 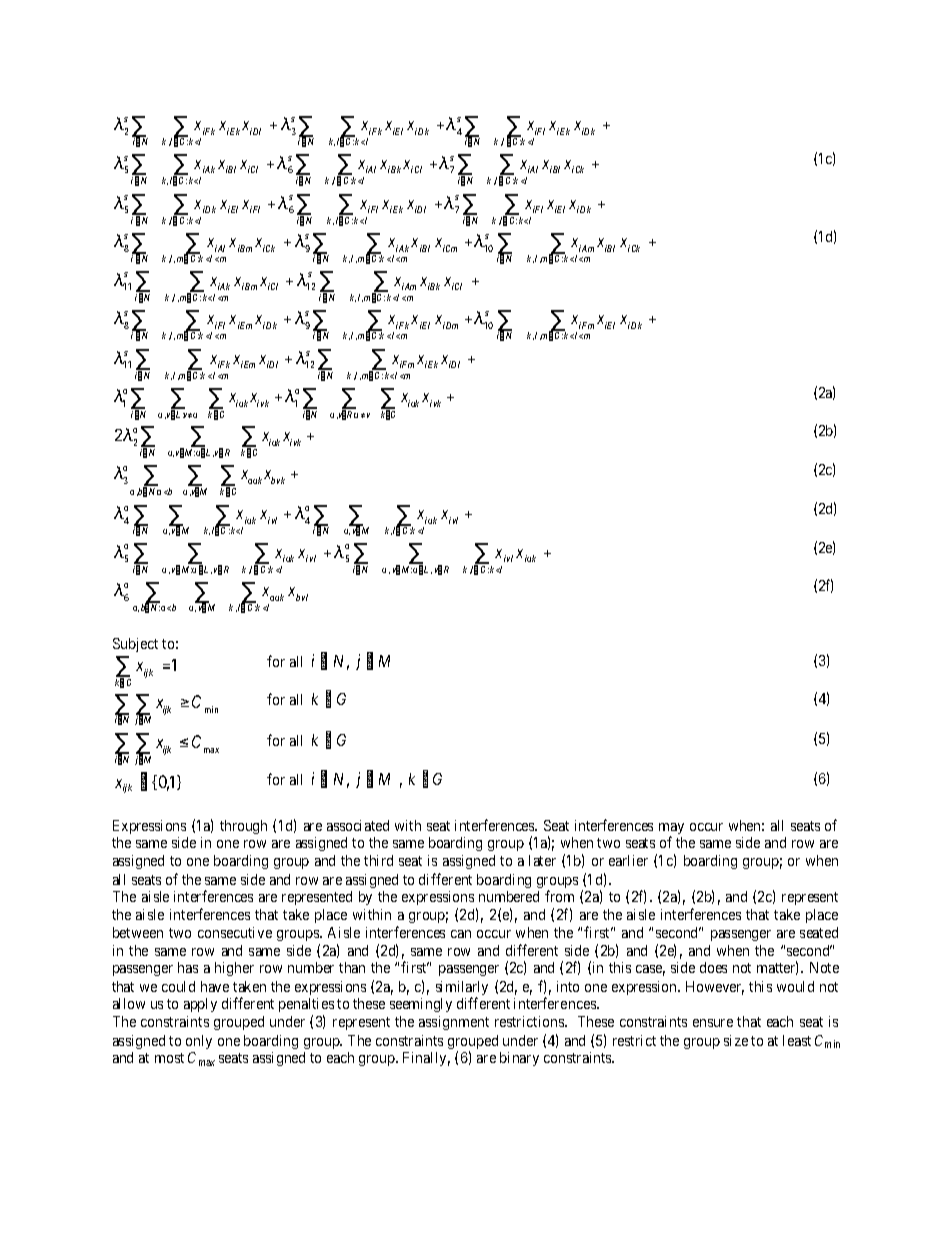 What do you see at coordinates (519, 1059) in the screenshot?
I see `binary` at bounding box center [519, 1059].
